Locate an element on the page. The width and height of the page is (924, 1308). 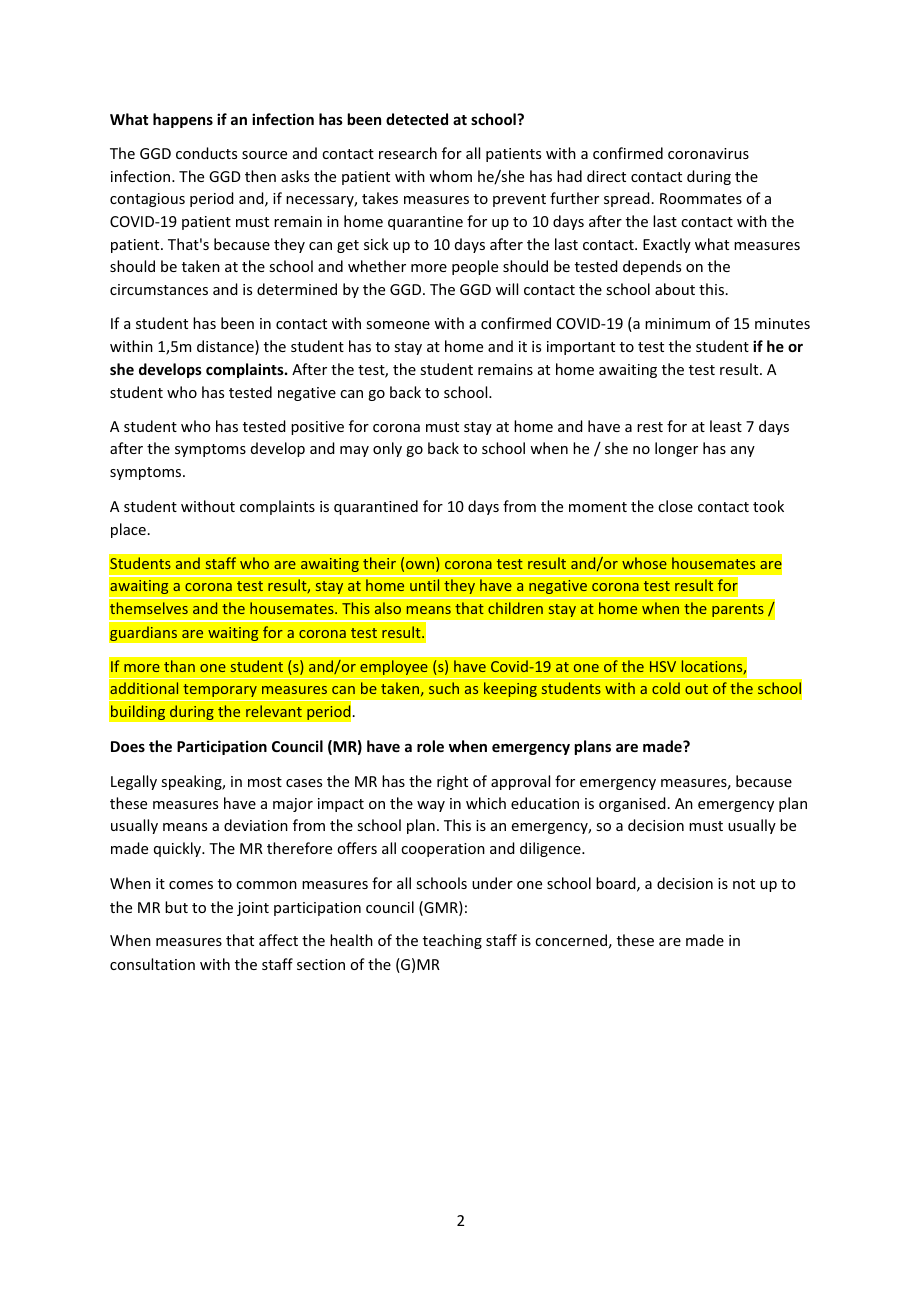
but is located at coordinates (176, 907).
